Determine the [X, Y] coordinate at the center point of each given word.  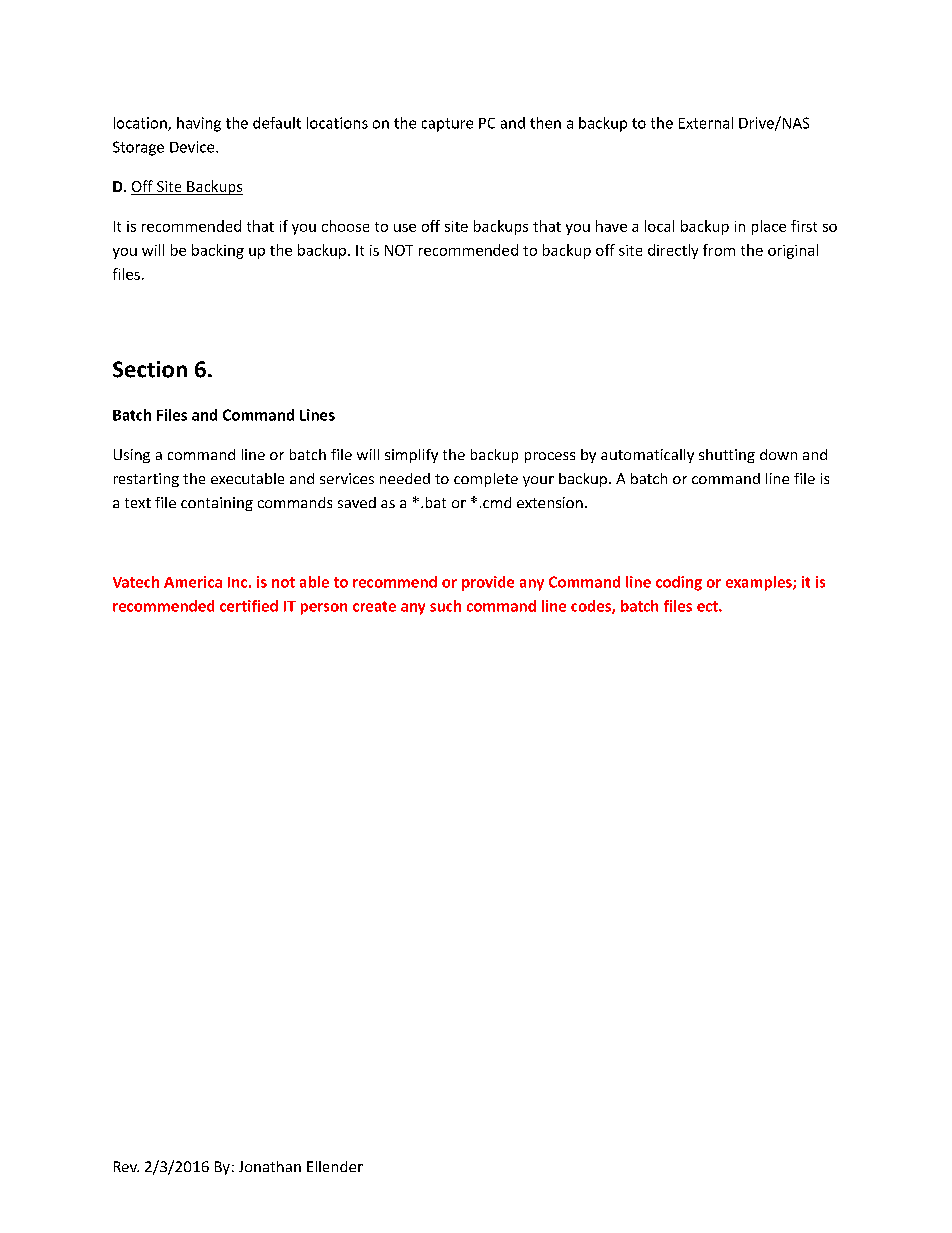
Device [193, 147]
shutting [727, 456]
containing [217, 504]
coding [679, 583]
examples [760, 583]
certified [249, 606]
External [706, 123]
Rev [126, 1166]
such [445, 606]
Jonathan [270, 1166]
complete [486, 480]
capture [447, 125]
